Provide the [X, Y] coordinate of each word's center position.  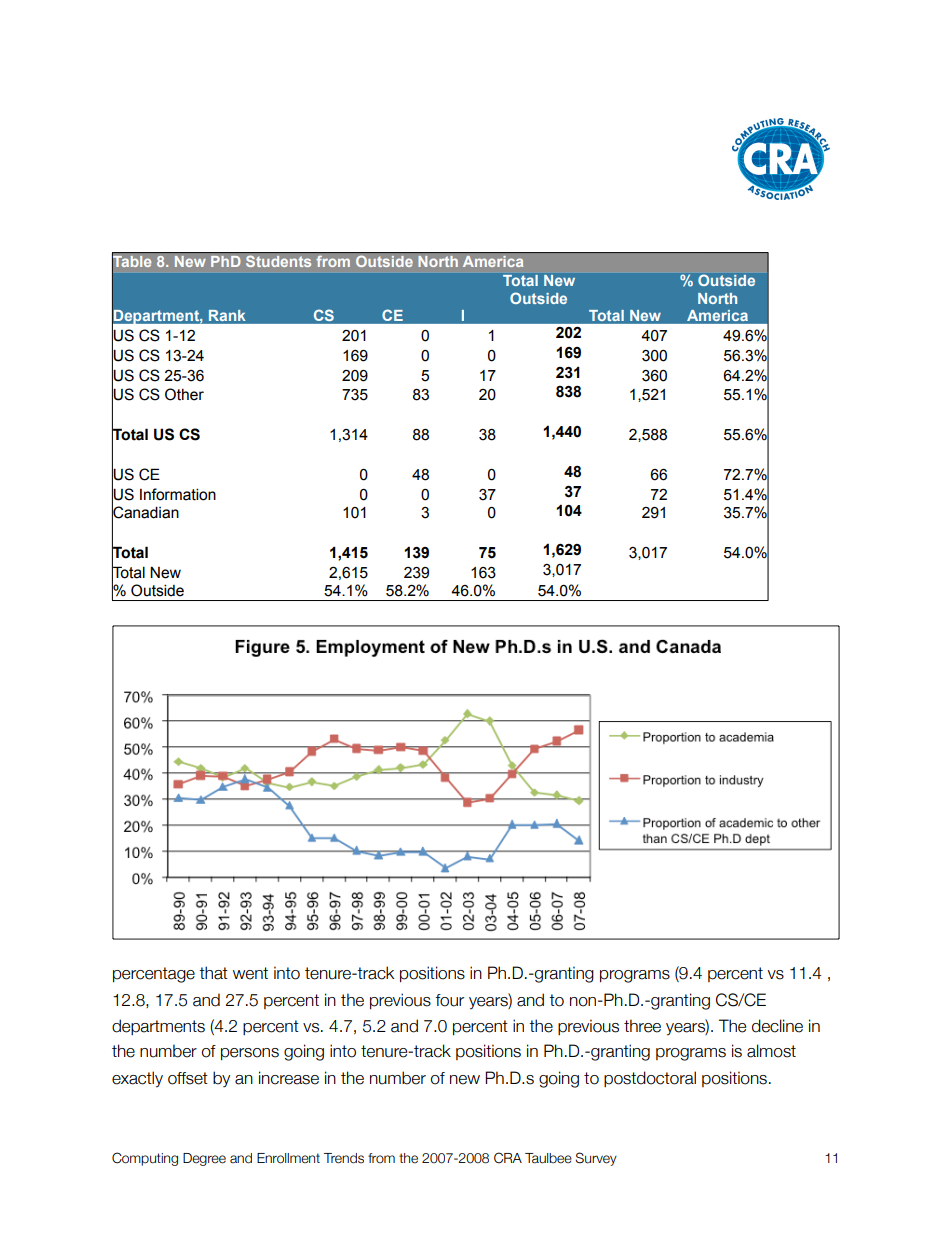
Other [184, 394]
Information [178, 494]
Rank [227, 315]
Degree [204, 1159]
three [642, 1026]
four [449, 1000]
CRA [508, 1158]
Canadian [145, 512]
